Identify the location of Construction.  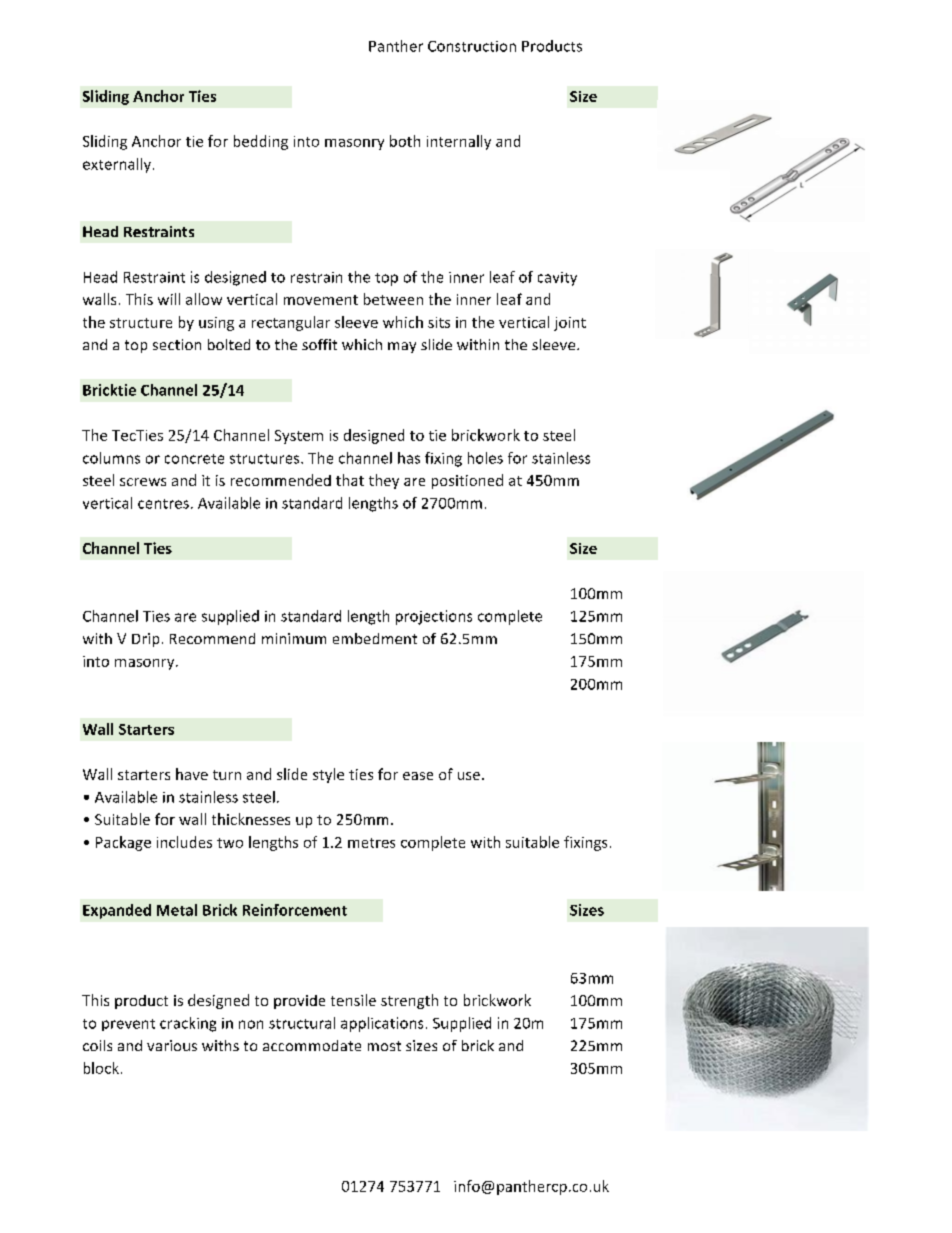
(472, 46).
